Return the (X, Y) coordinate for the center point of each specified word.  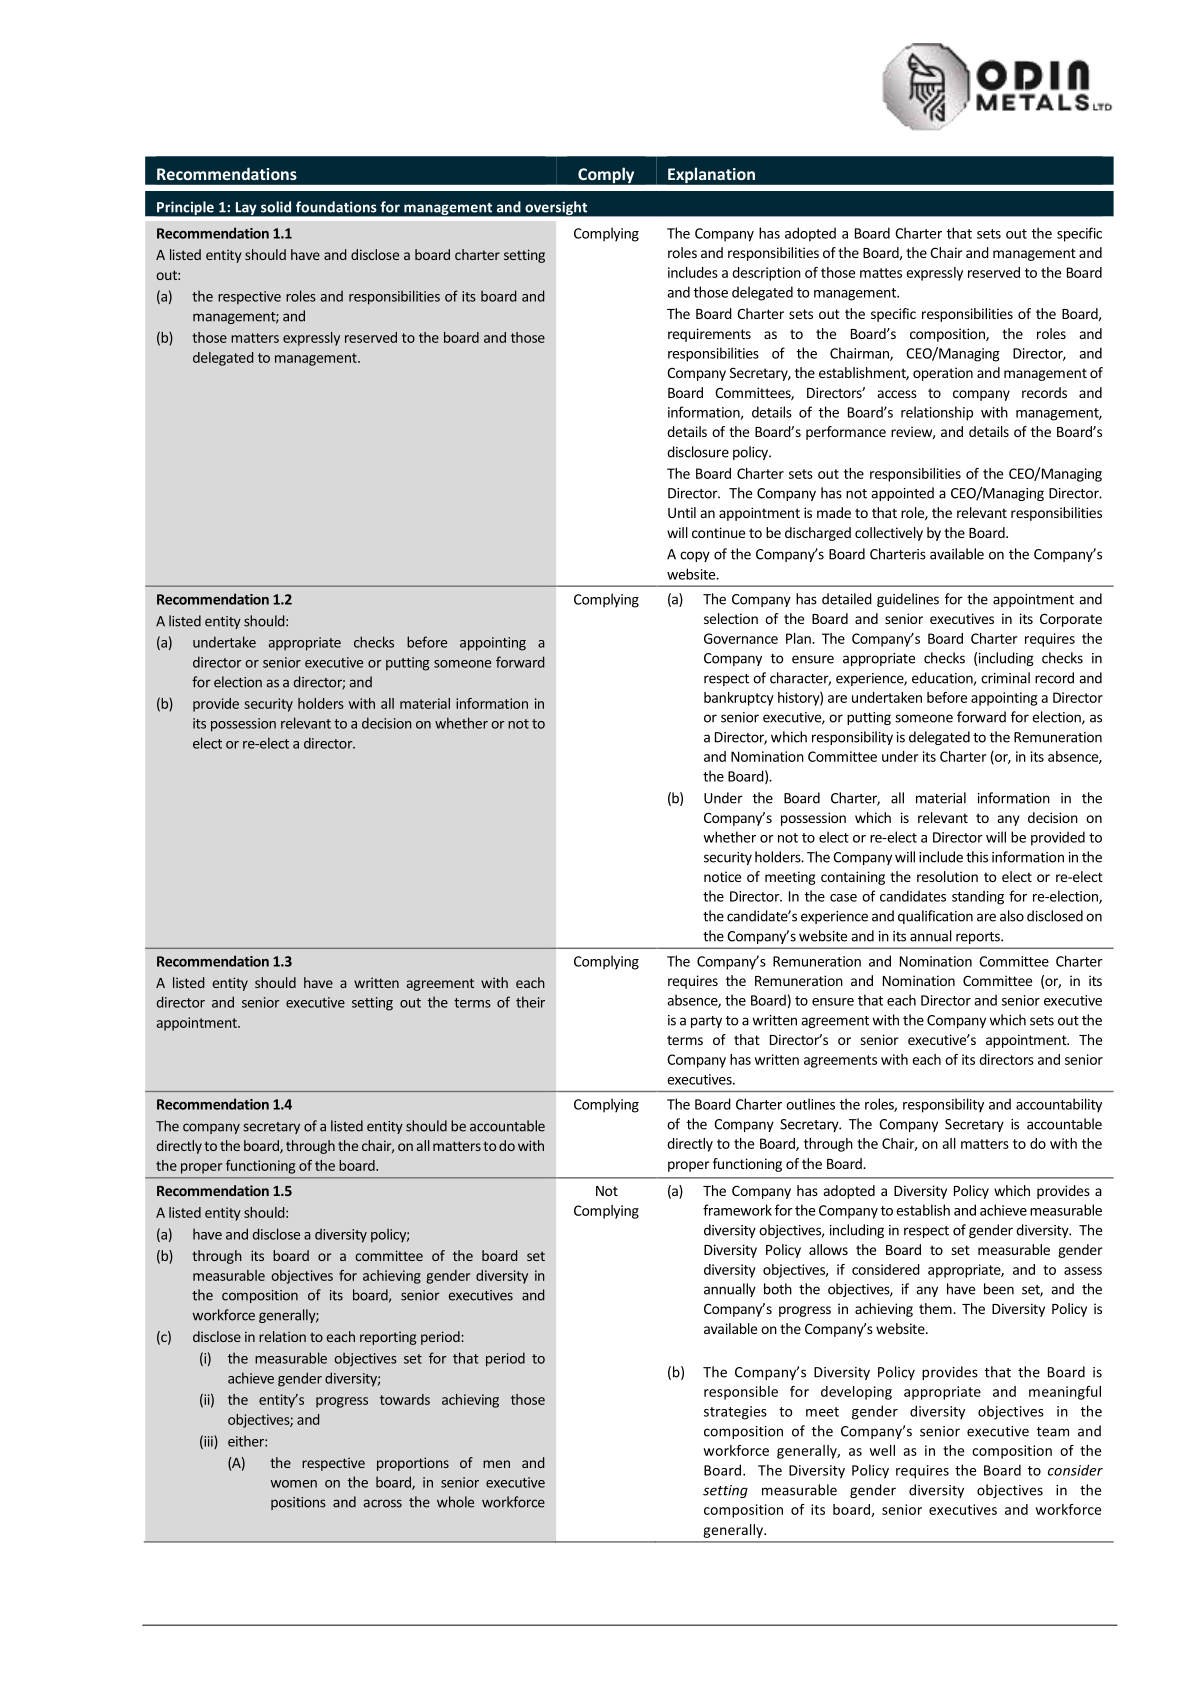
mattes (881, 273)
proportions (413, 1464)
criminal (1005, 678)
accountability (1059, 1105)
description (766, 274)
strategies (735, 1413)
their (530, 1002)
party (706, 1022)
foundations (336, 207)
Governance (741, 638)
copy (695, 556)
